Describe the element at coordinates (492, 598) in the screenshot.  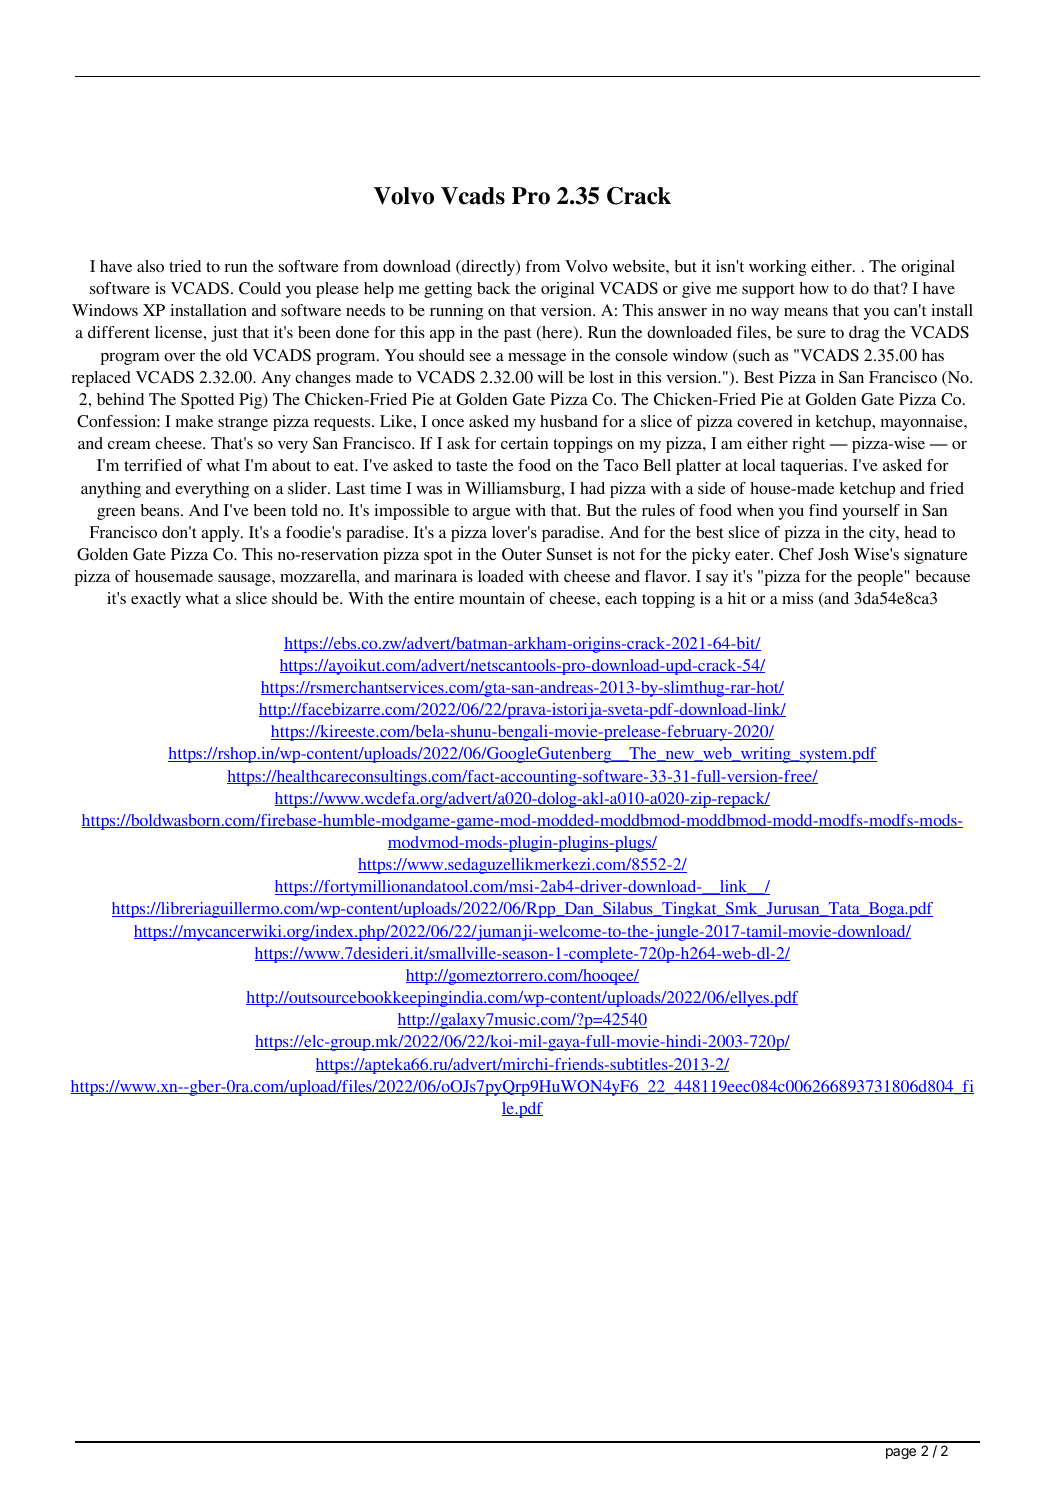
I see `mountain` at that location.
